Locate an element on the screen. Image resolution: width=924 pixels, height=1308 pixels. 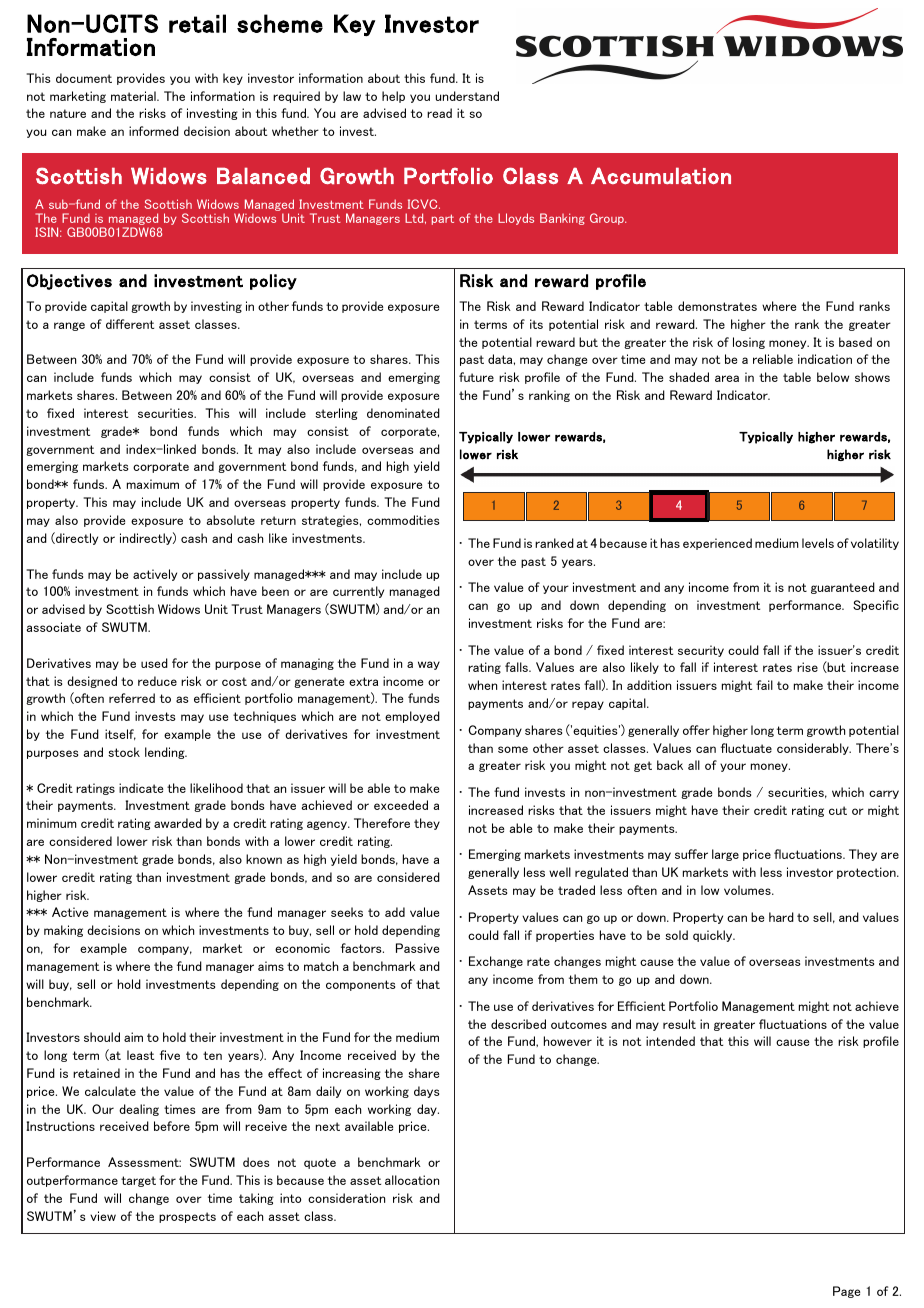
rise is located at coordinates (807, 667).
